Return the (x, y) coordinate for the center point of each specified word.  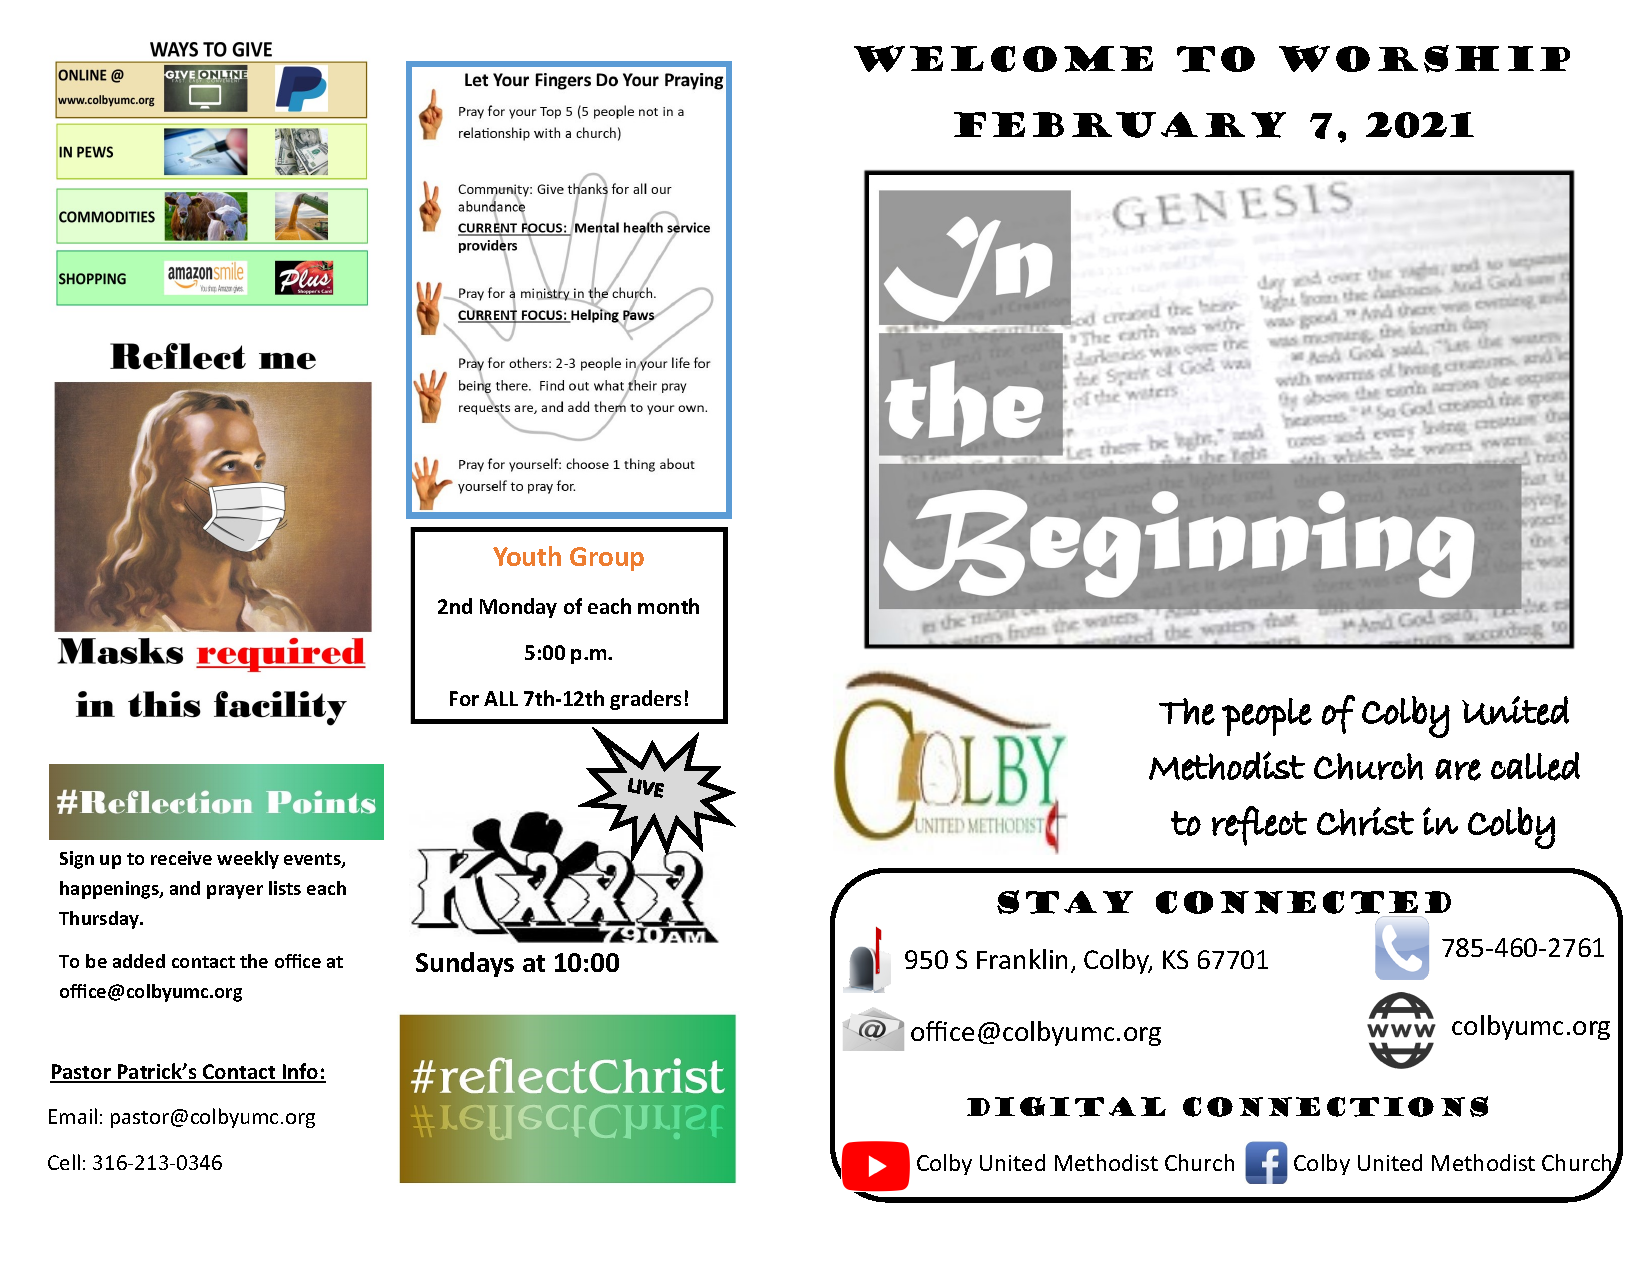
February (1120, 125)
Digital (1066, 1107)
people (1267, 717)
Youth (527, 556)
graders (645, 700)
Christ (1365, 821)
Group (607, 559)
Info (301, 1072)
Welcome (1003, 58)
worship (1424, 59)
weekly (248, 860)
